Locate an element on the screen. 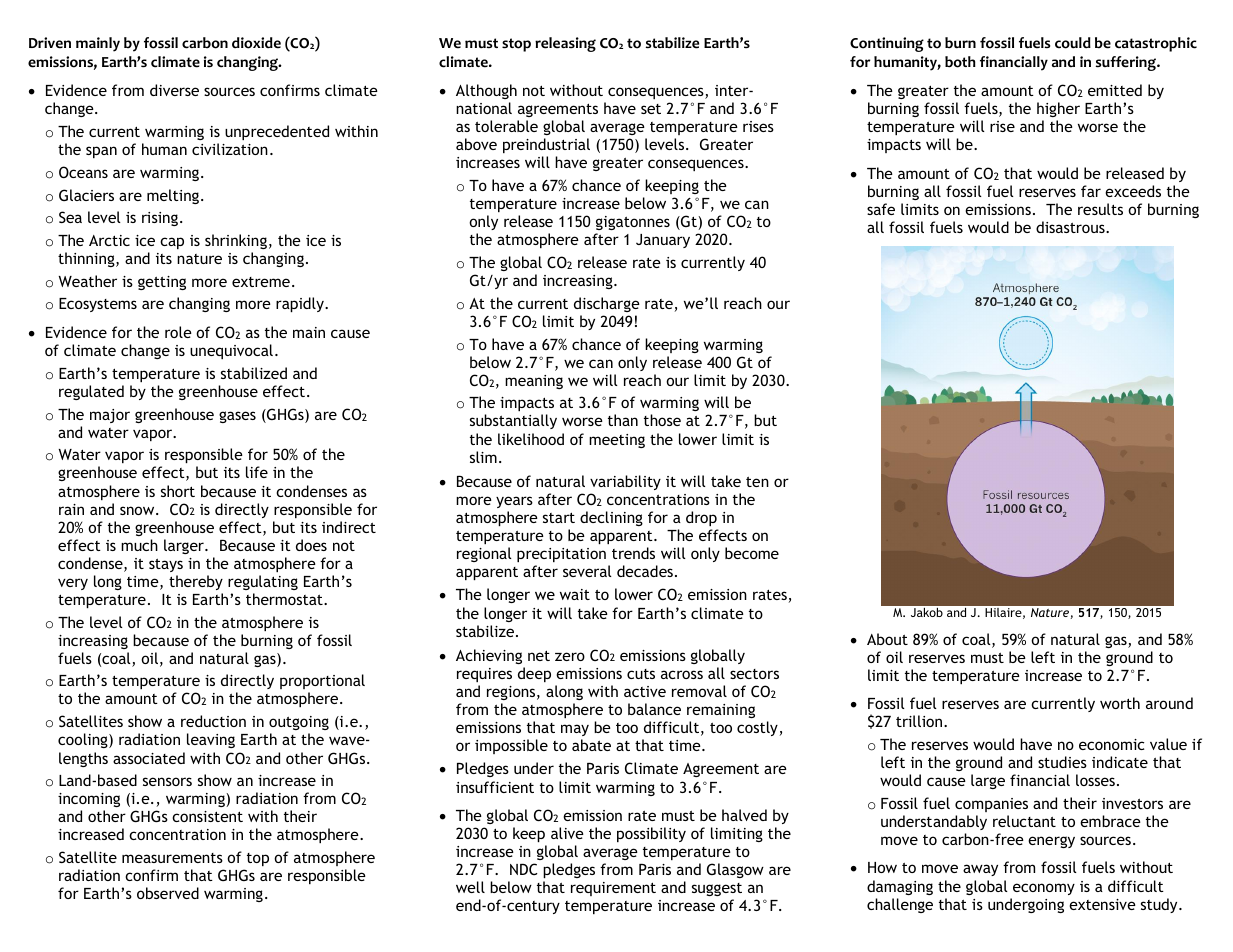 The image size is (1233, 952). variability is located at coordinates (625, 482).
